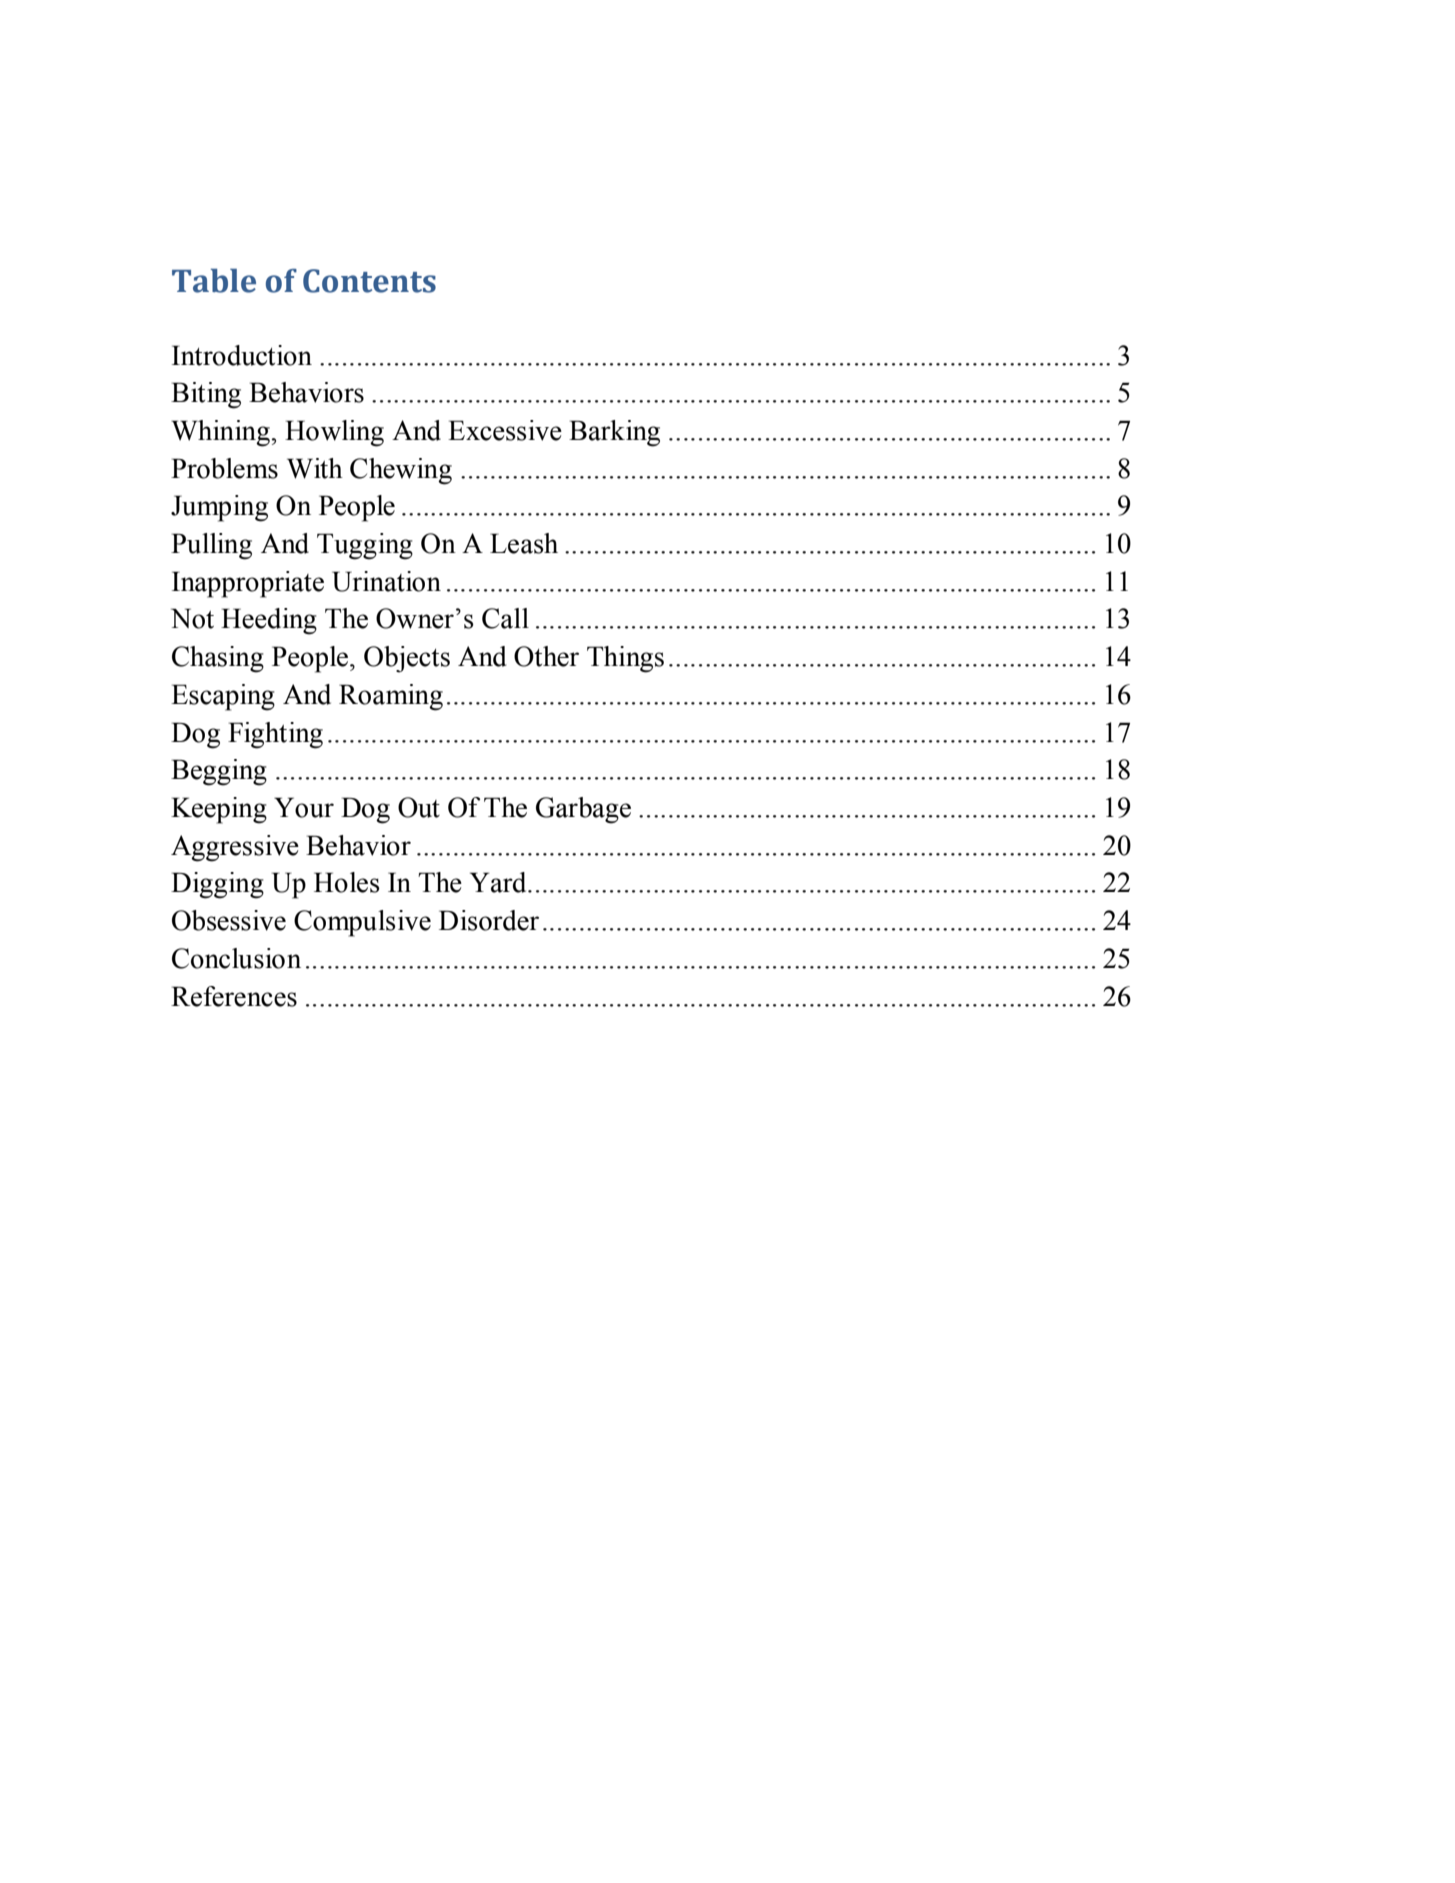 The image size is (1455, 1883). What do you see at coordinates (546, 656) in the screenshot?
I see `Other` at bounding box center [546, 656].
